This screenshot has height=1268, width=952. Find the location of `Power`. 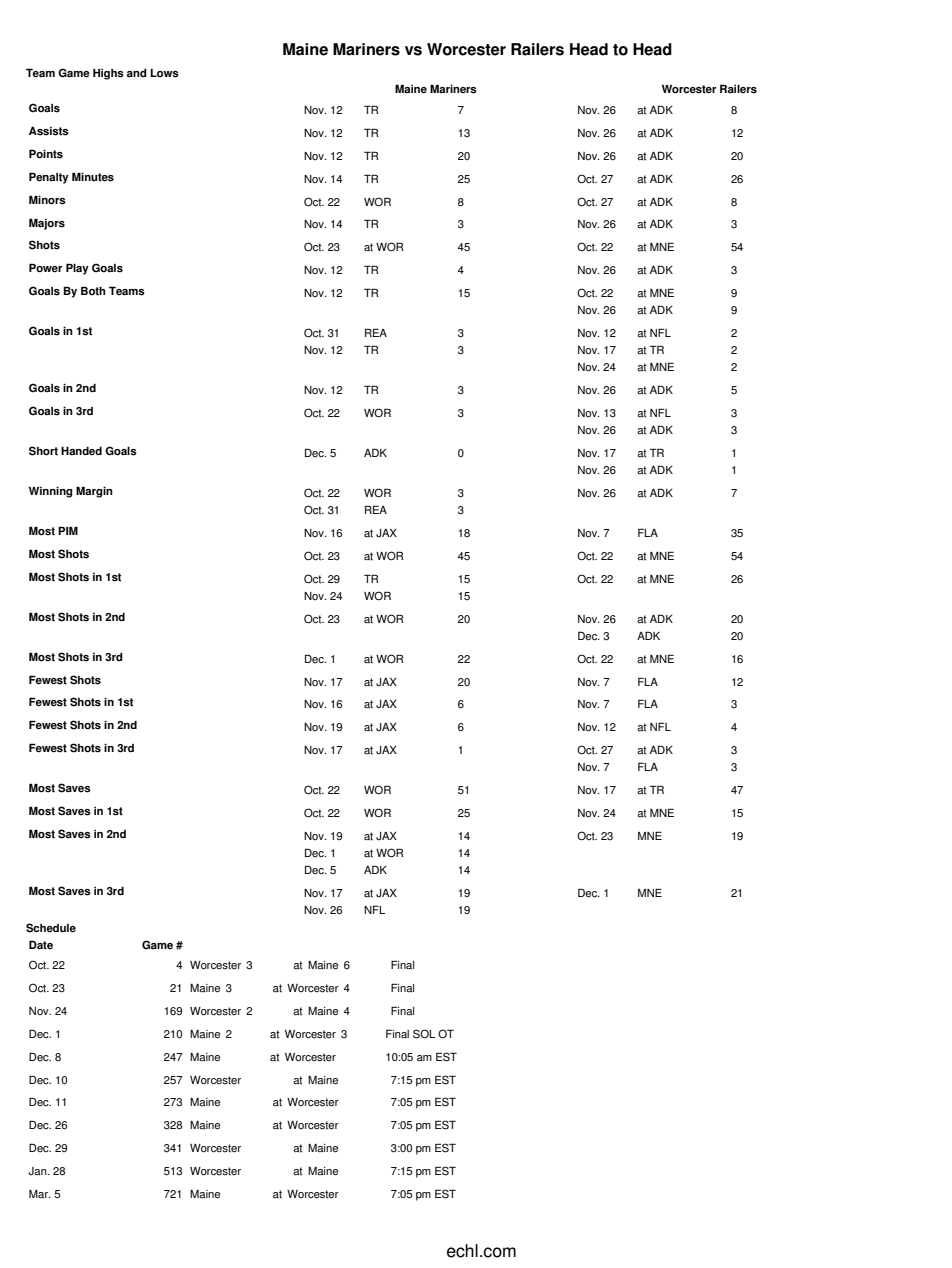

Power is located at coordinates (46, 268).
